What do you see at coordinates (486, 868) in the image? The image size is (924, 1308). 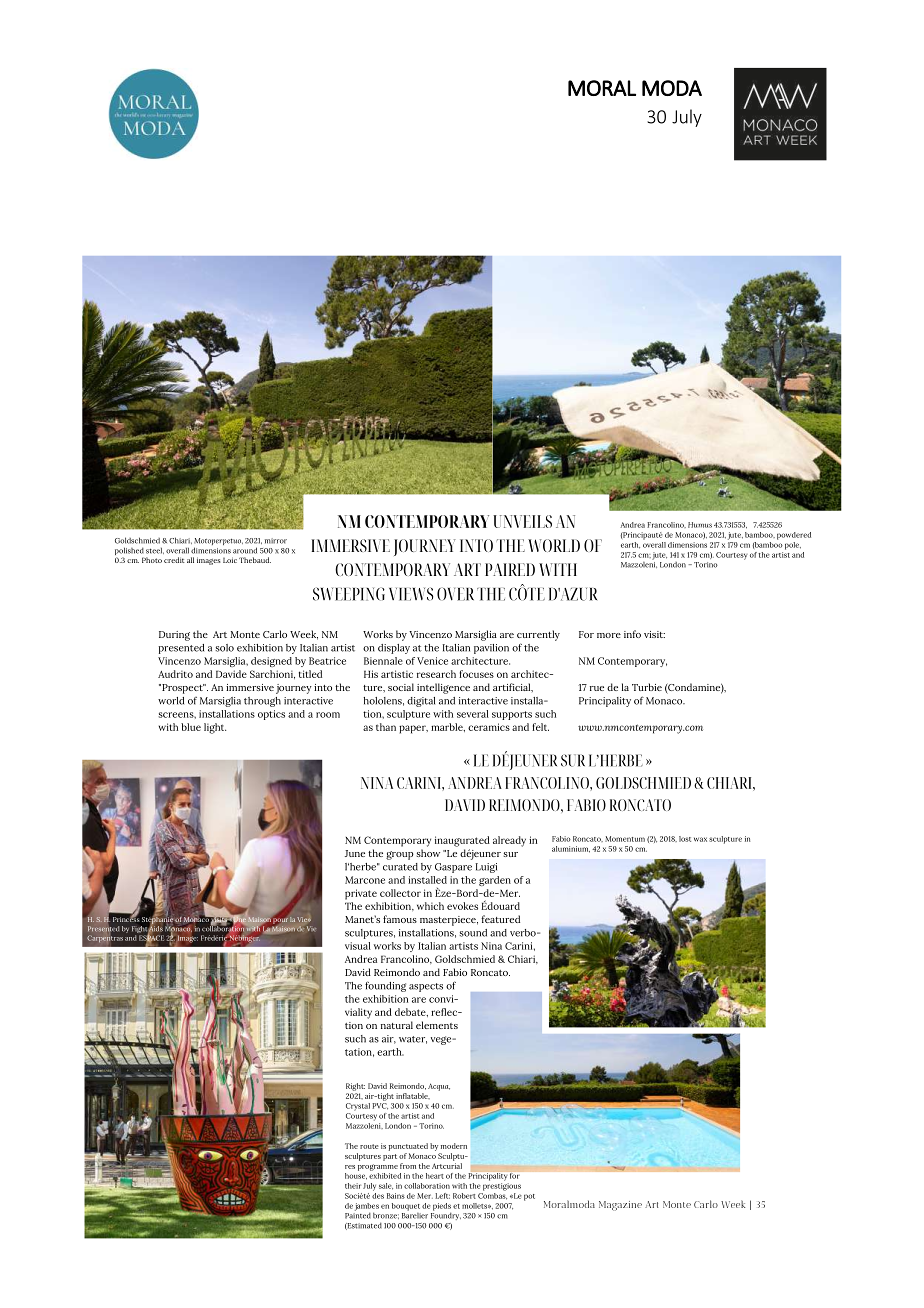 I see `Luigi` at bounding box center [486, 868].
